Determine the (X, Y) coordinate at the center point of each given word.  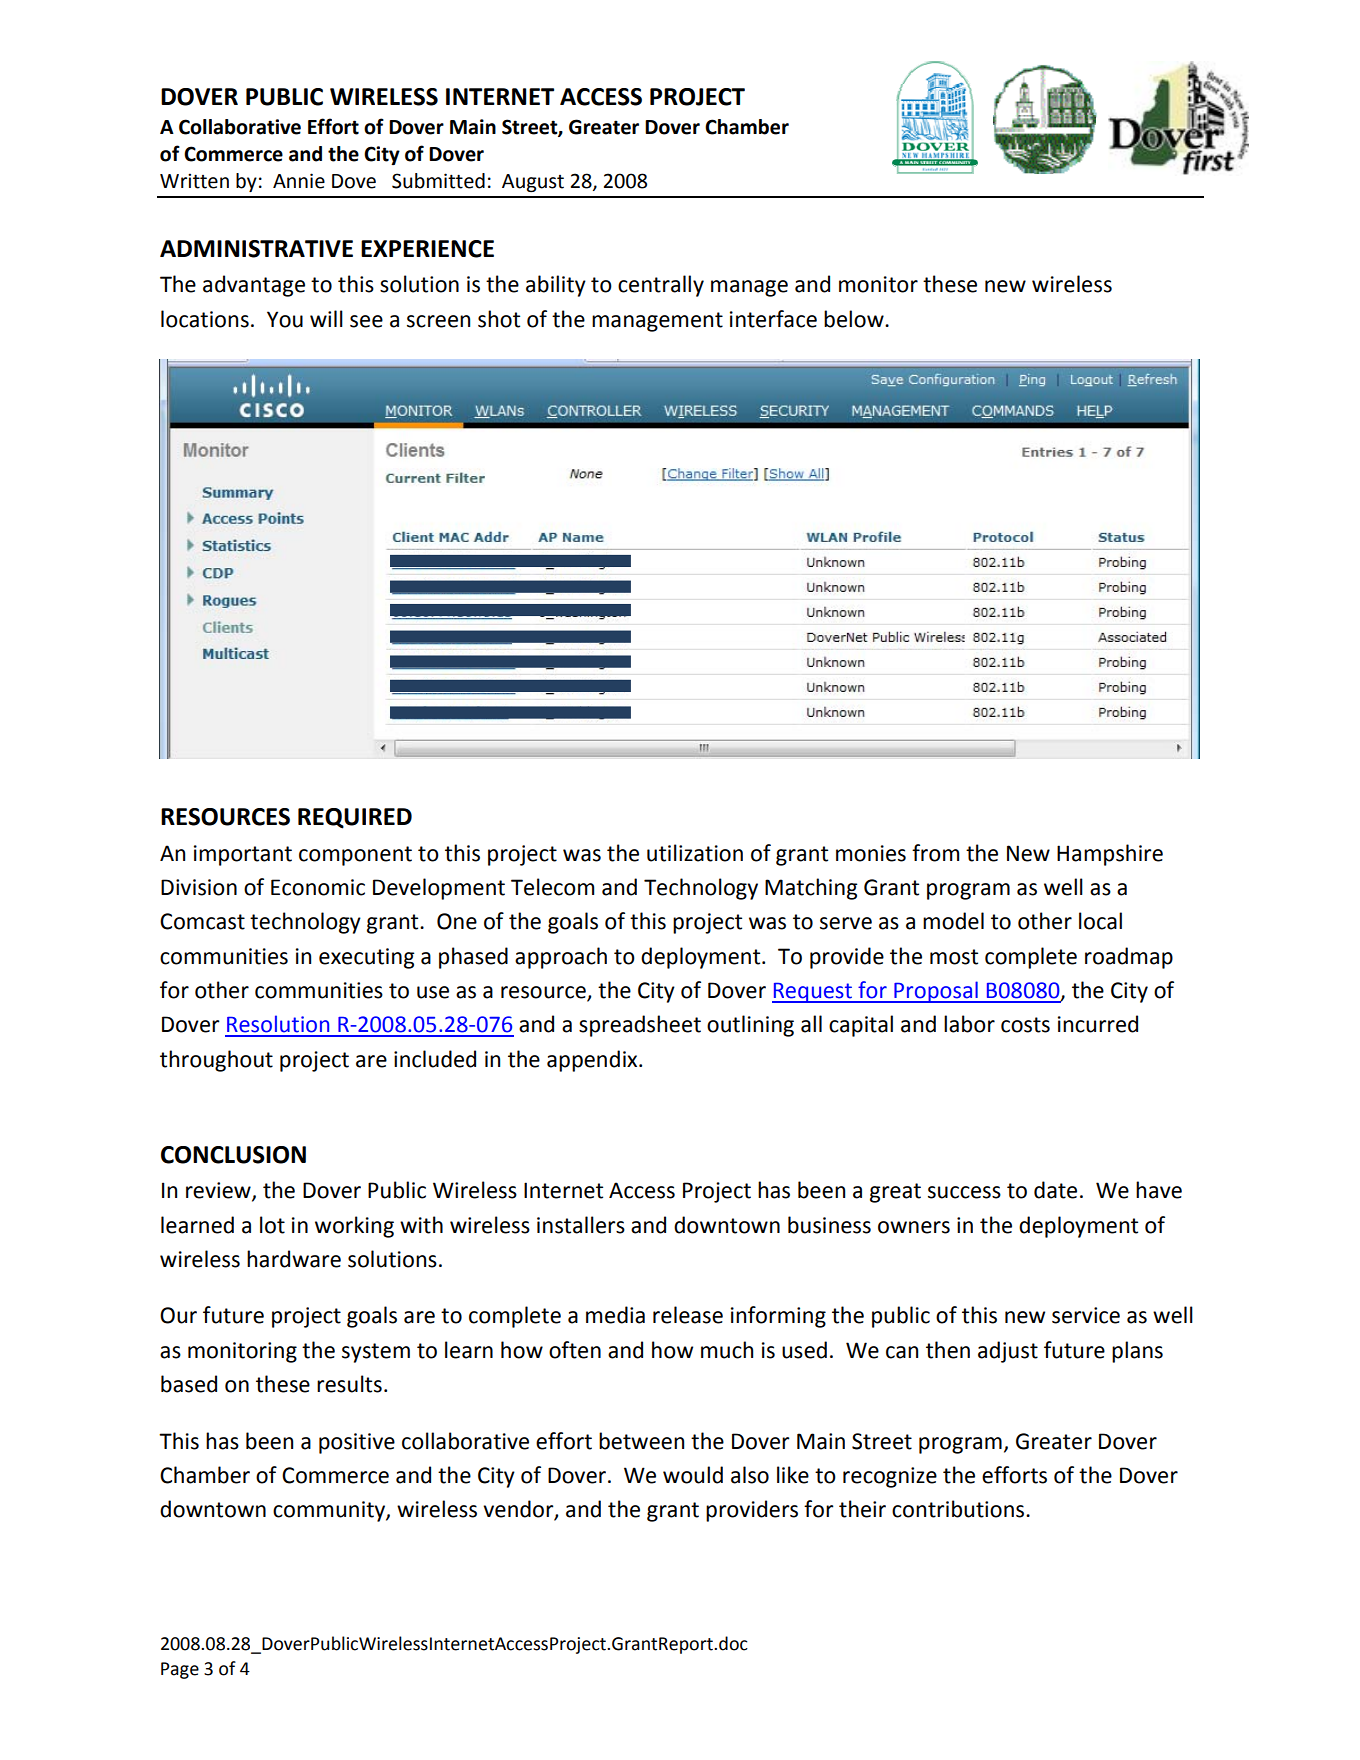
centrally (661, 286)
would (693, 1475)
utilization (695, 853)
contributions (959, 1509)
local (1100, 921)
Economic (318, 887)
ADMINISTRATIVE (256, 249)
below (855, 319)
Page (180, 1670)
